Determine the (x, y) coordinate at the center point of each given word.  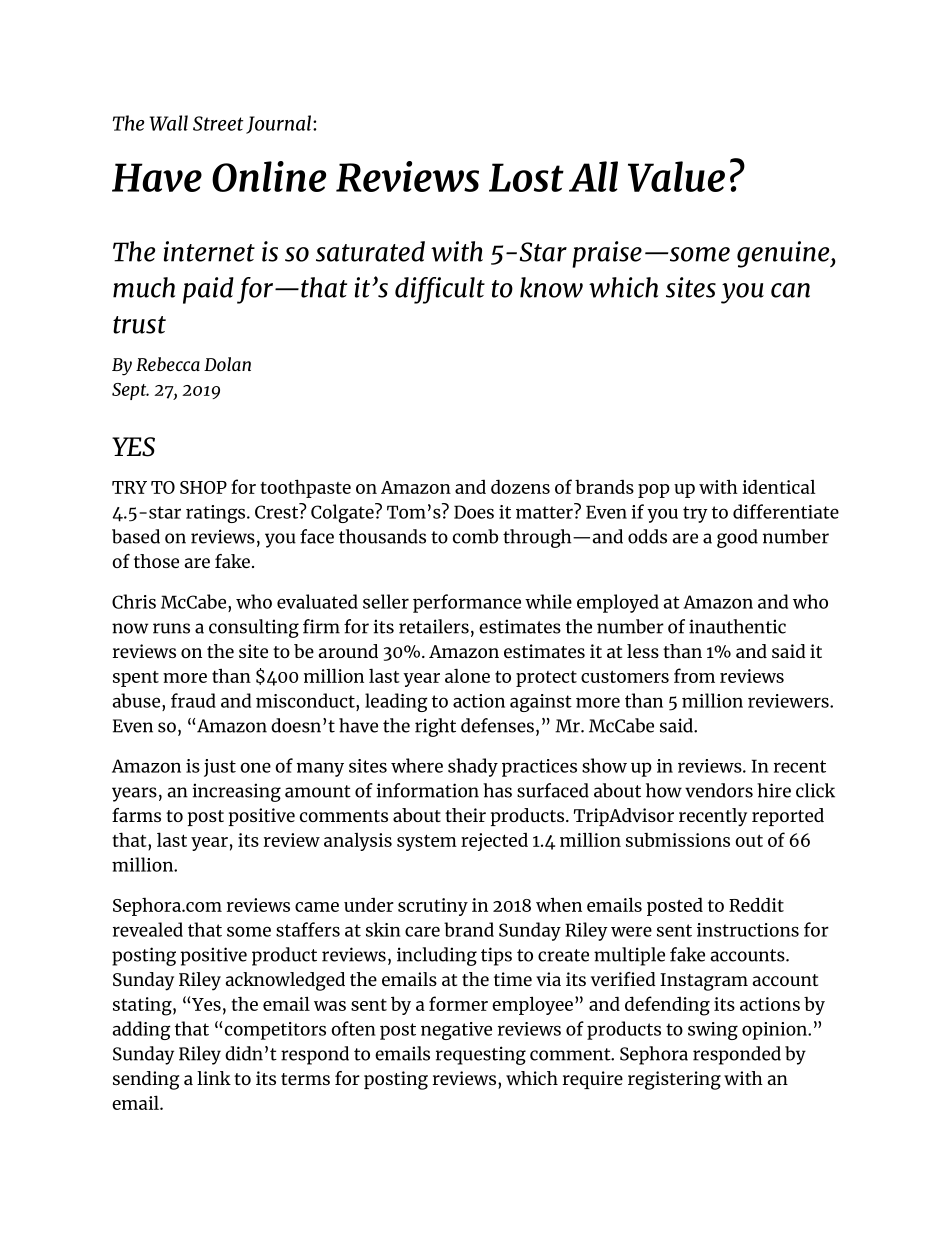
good (737, 538)
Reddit (756, 904)
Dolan (227, 364)
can (790, 290)
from (694, 675)
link (214, 1078)
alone (467, 675)
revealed (148, 929)
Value (676, 176)
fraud (193, 700)
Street (218, 123)
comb (475, 536)
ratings (217, 514)
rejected (494, 841)
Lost (526, 177)
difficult (440, 290)
